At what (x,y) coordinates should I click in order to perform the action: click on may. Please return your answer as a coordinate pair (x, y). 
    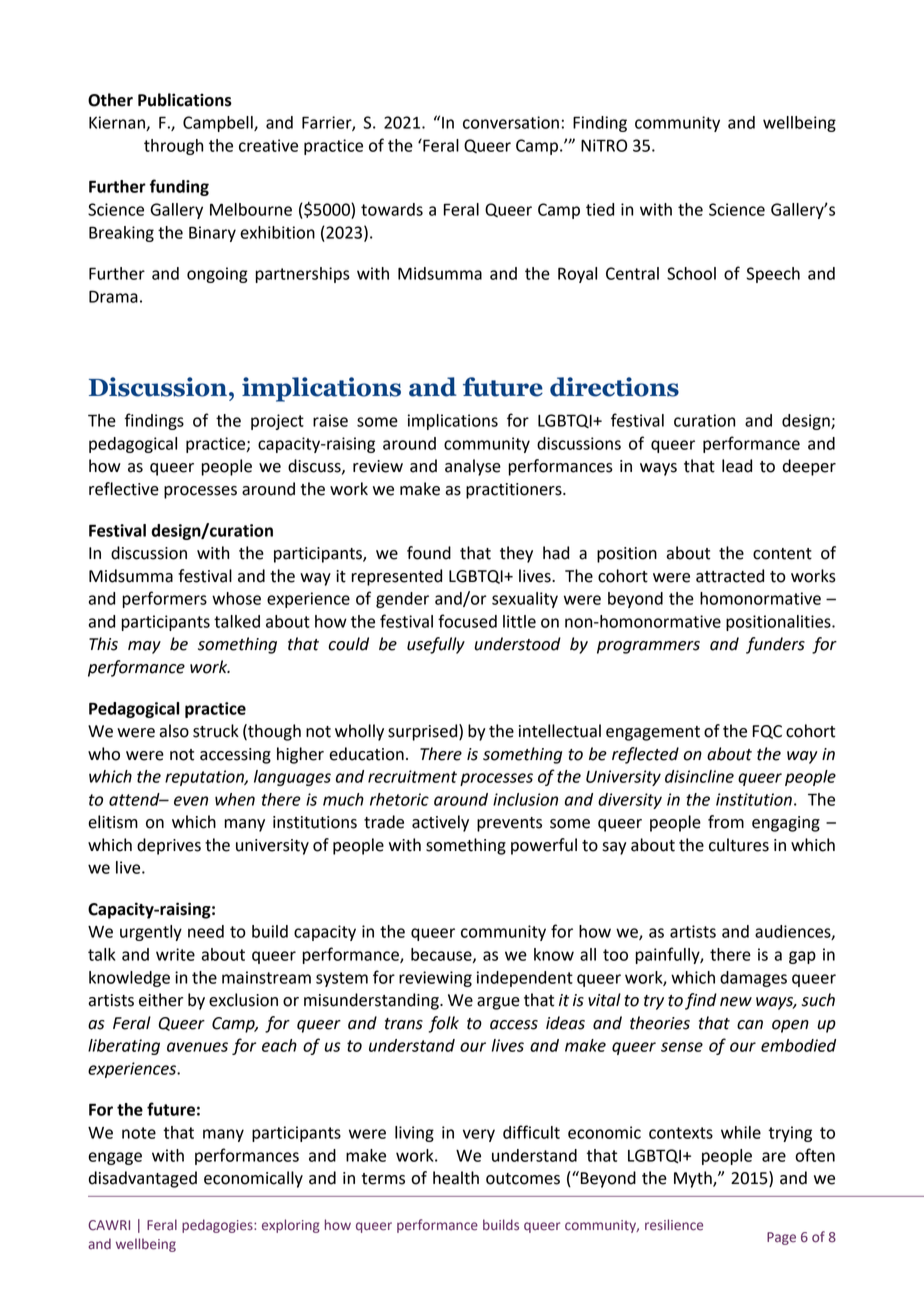
    Looking at the image, I should click on (144, 647).
